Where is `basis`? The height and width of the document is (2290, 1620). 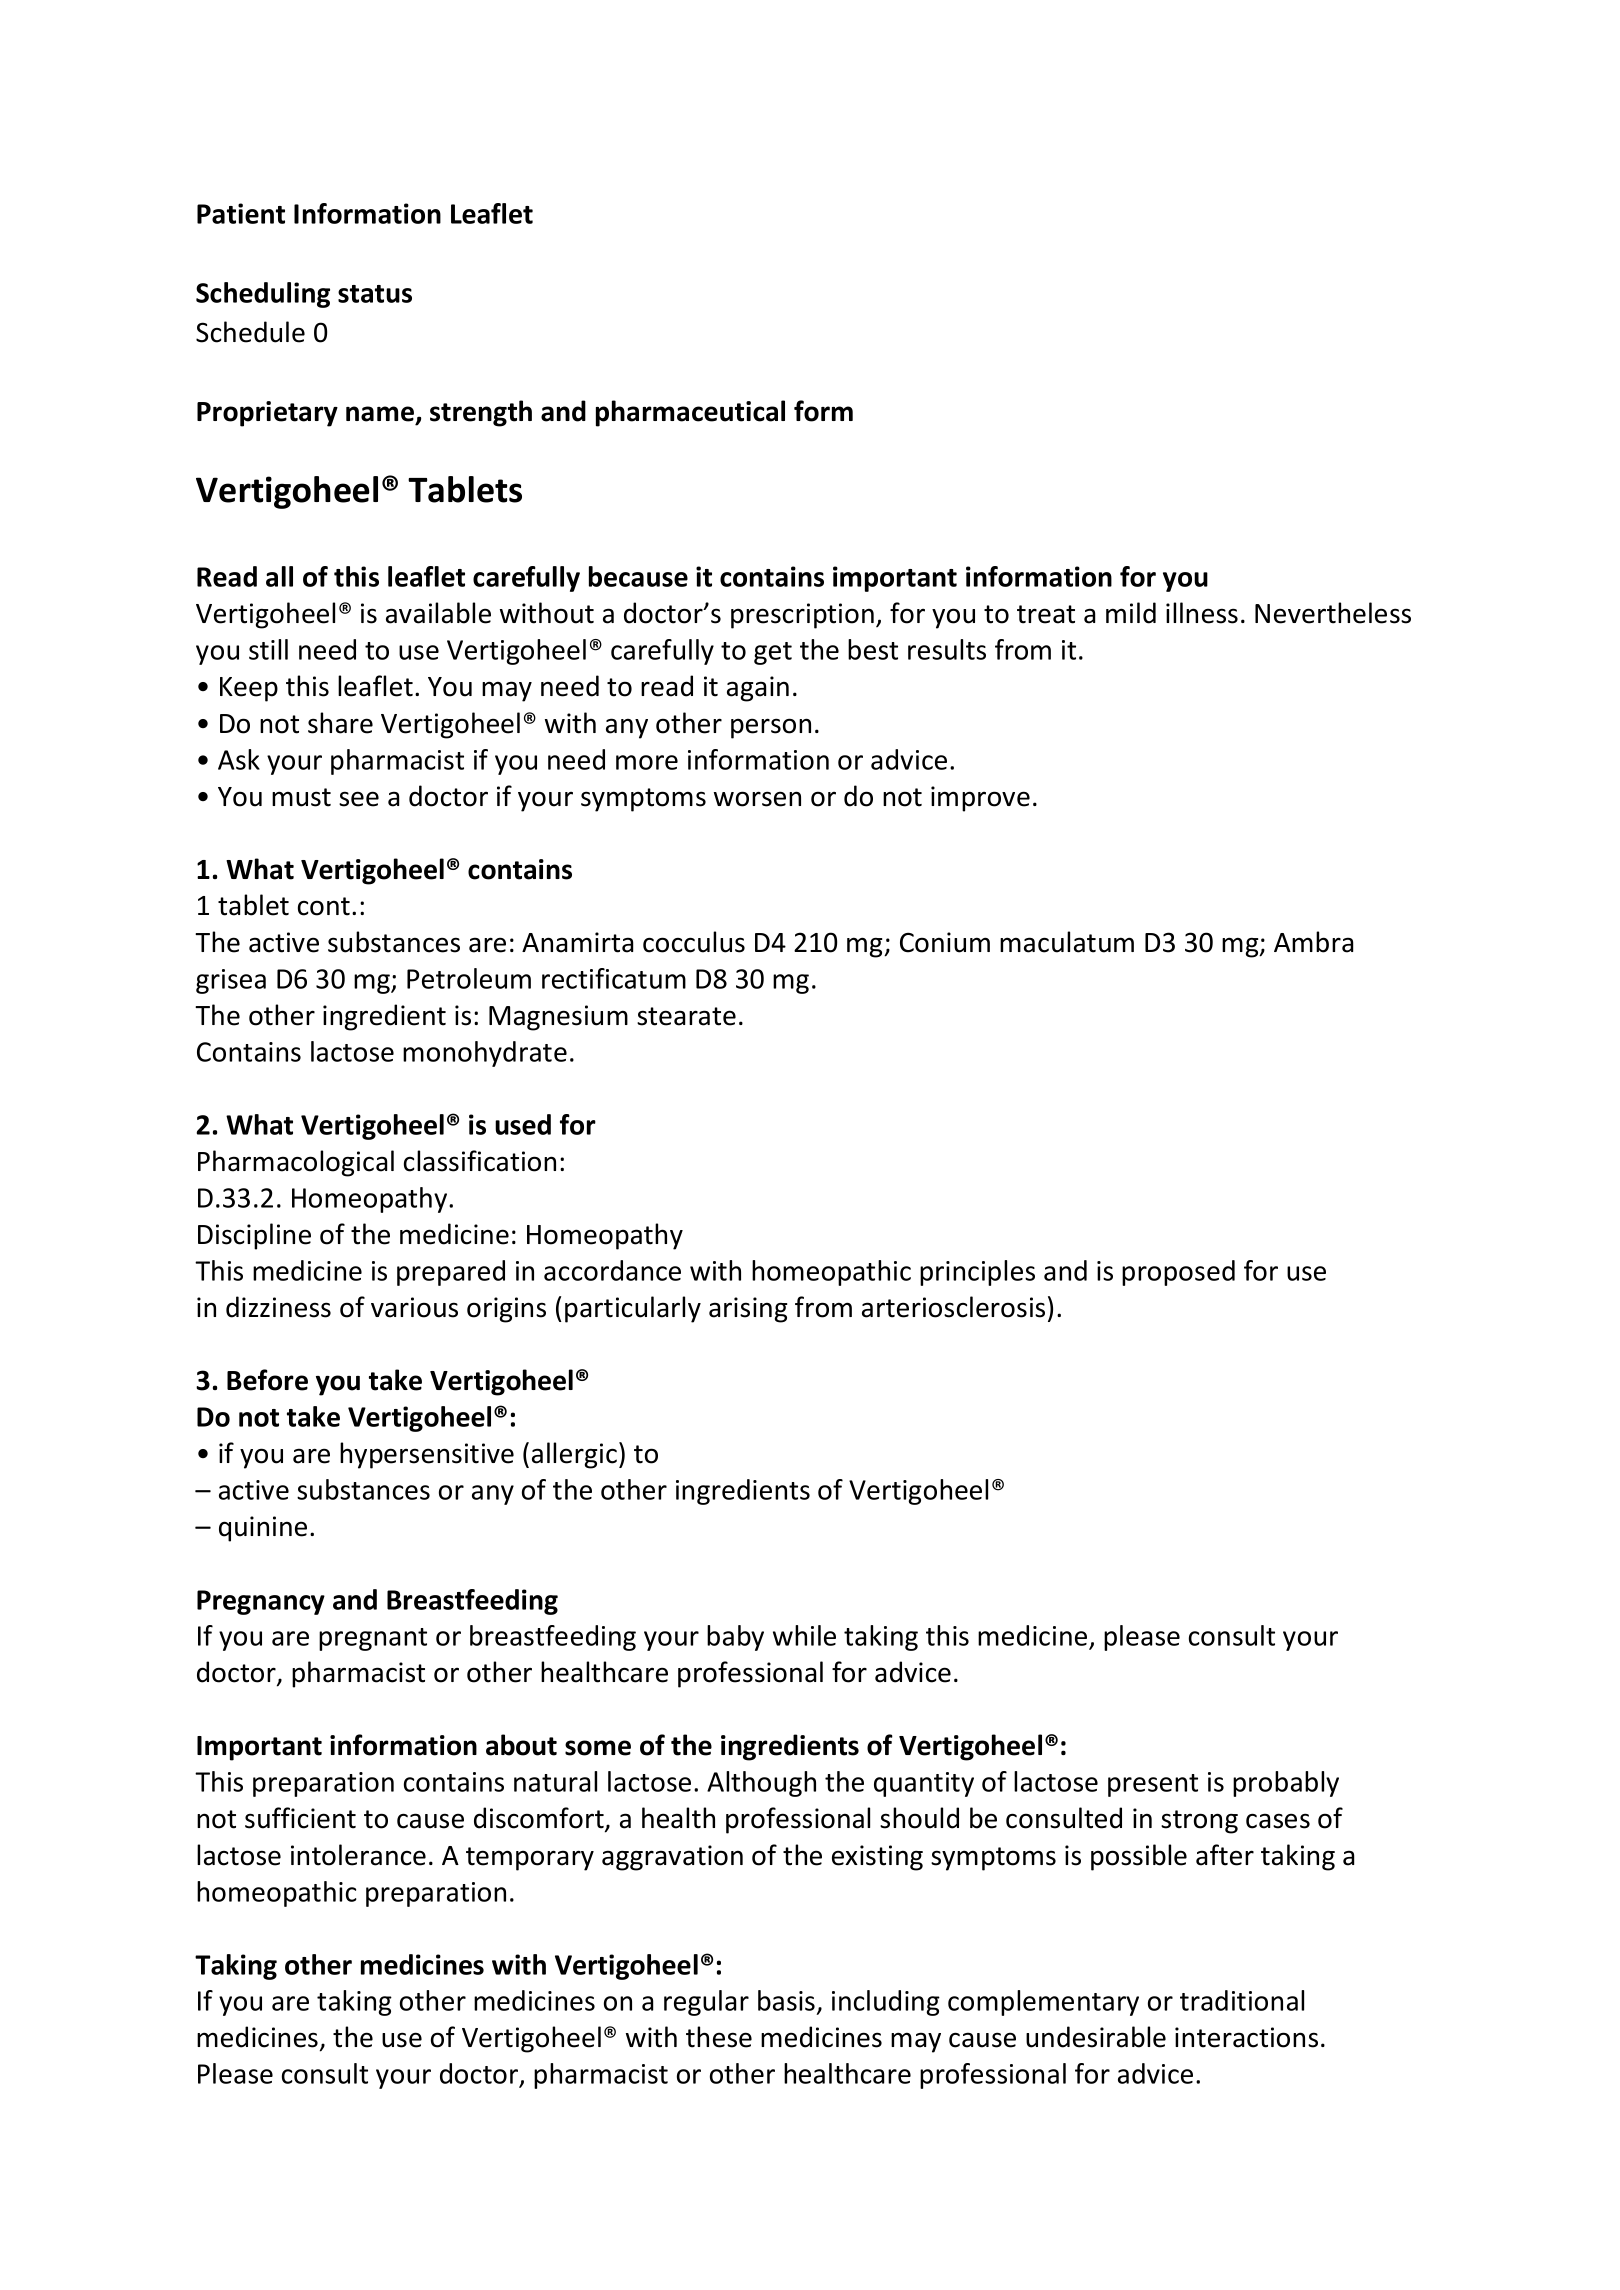
basis is located at coordinates (786, 2000).
